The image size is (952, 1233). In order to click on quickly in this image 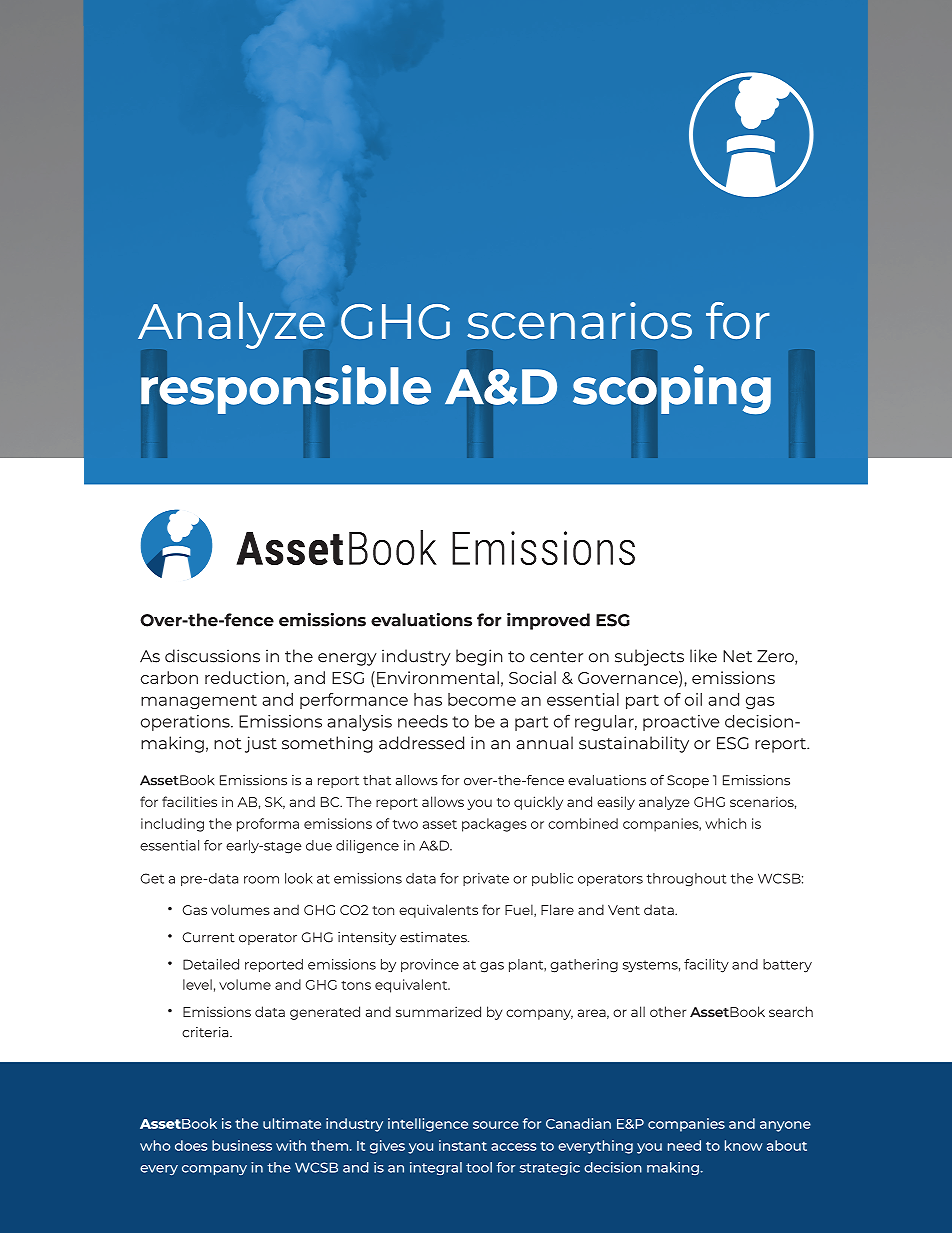, I will do `click(538, 803)`.
